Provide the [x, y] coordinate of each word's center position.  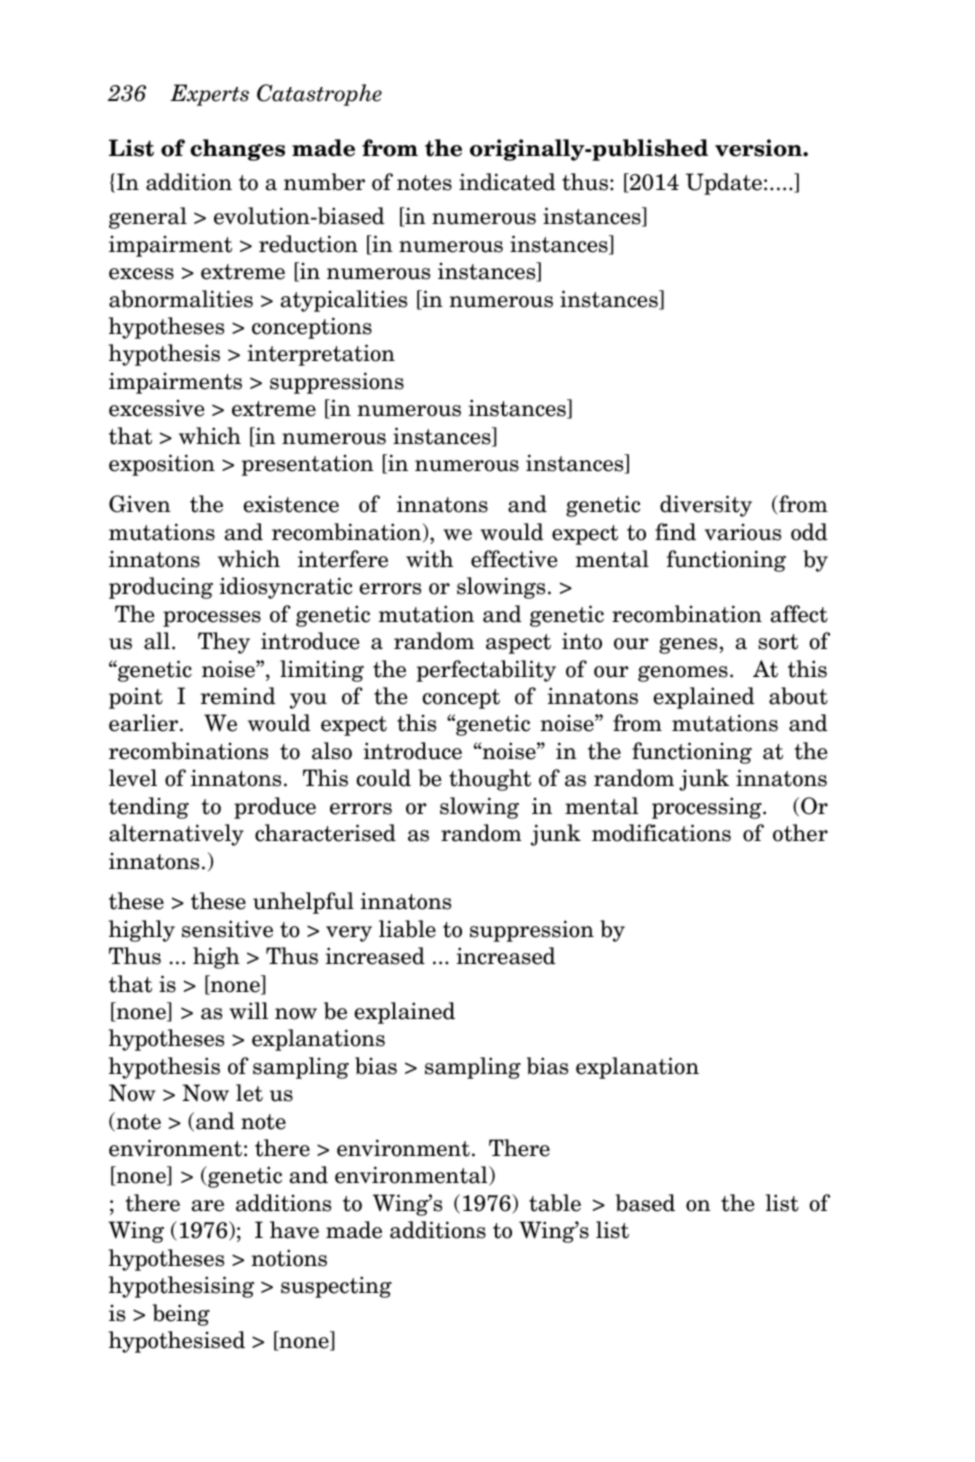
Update [724, 184]
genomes [683, 674]
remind [238, 696]
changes [237, 150]
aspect [518, 644]
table [555, 1203]
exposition [162, 465]
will [248, 1010]
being [181, 1315]
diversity [706, 506]
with [429, 559]
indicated [507, 182]
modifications [661, 833]
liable [407, 929]
